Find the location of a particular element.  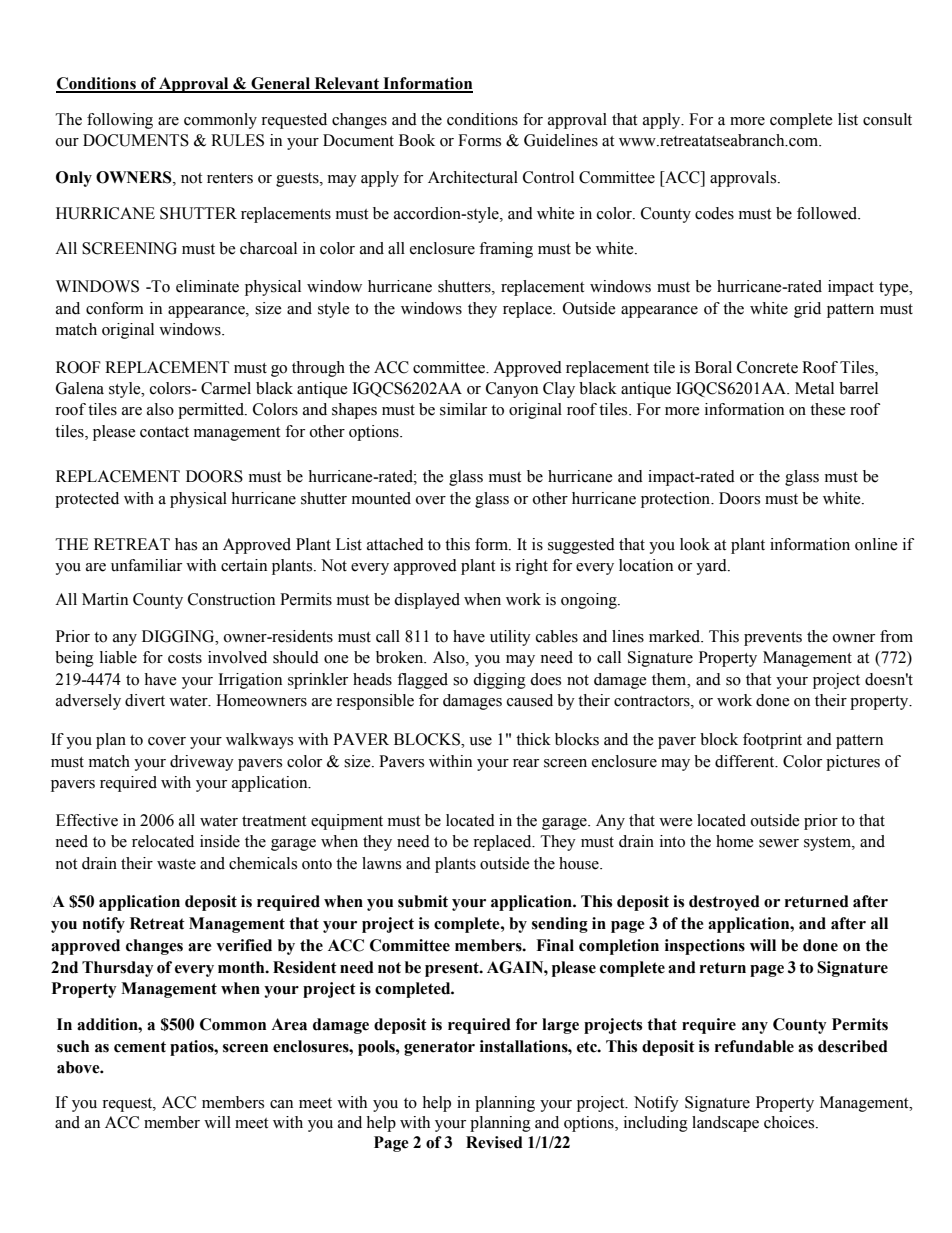

consult is located at coordinates (887, 119).
